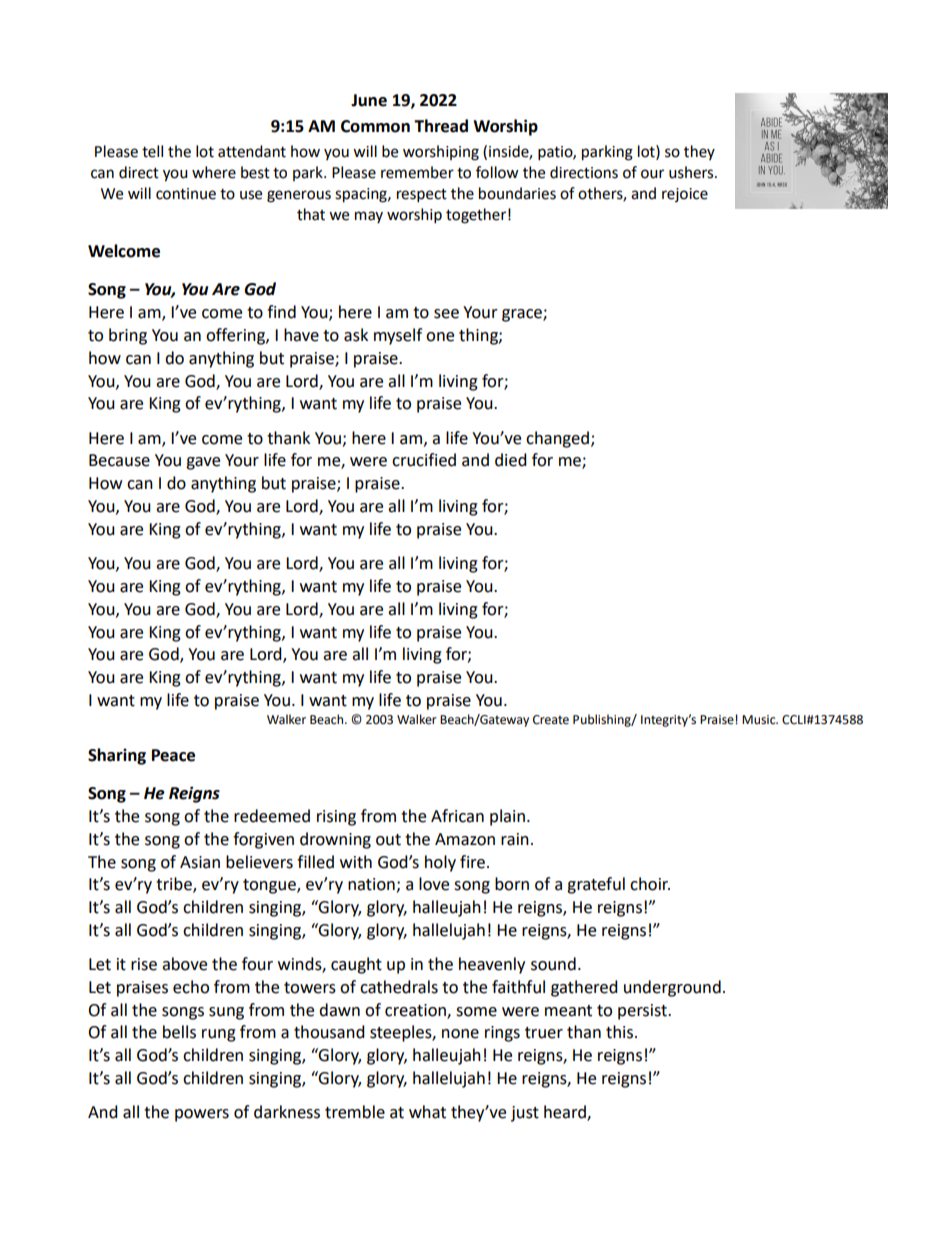 This page has width=952, height=1233. Describe the element at coordinates (427, 1112) in the page. I see `what` at that location.
